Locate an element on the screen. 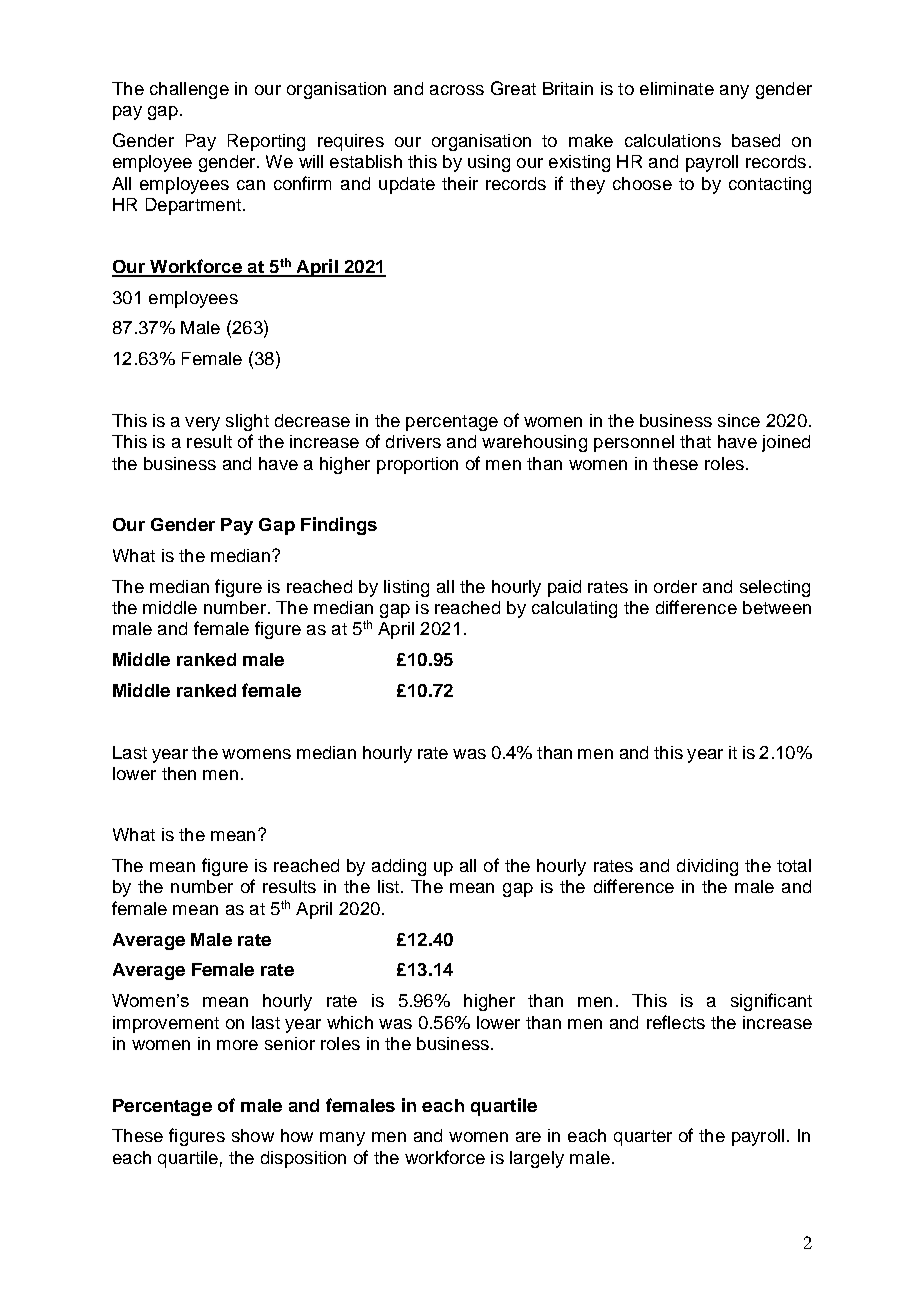  show is located at coordinates (253, 1135).
